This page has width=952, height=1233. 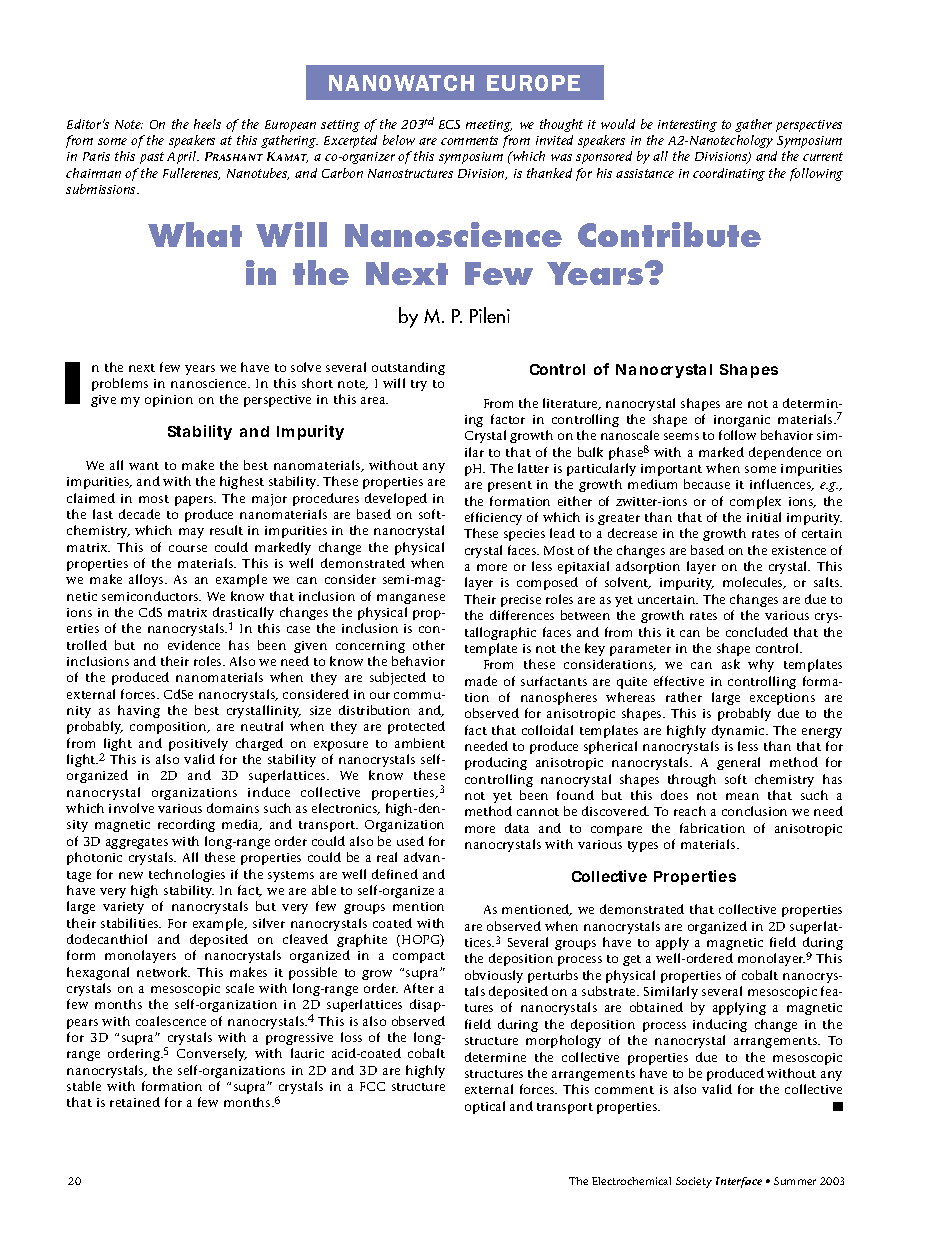 I want to click on positively, so click(x=198, y=744).
